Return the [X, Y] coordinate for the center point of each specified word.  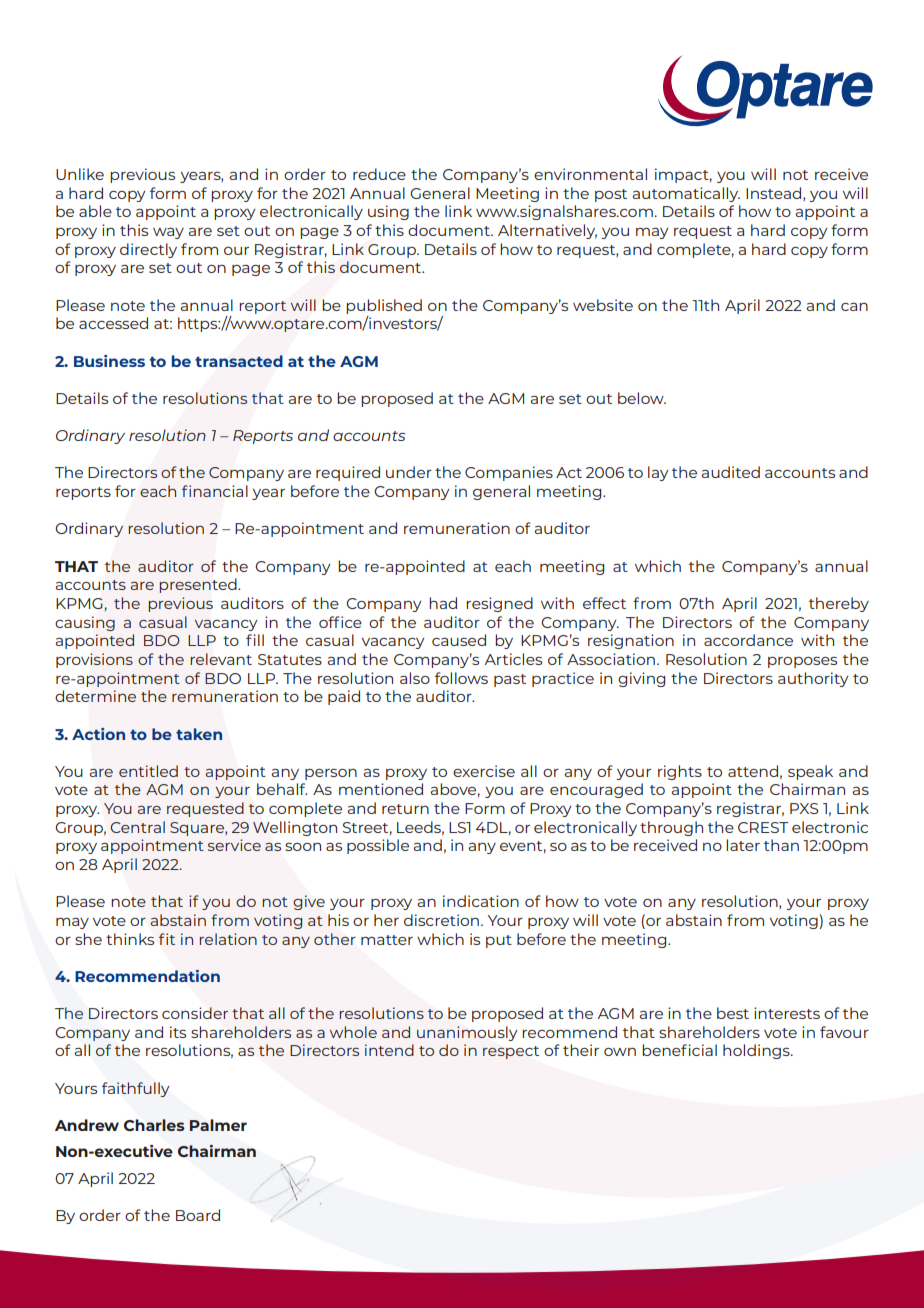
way [168, 233]
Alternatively [547, 231]
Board [198, 1215]
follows [461, 678]
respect [511, 1052]
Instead [775, 194]
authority [813, 679]
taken [199, 734]
